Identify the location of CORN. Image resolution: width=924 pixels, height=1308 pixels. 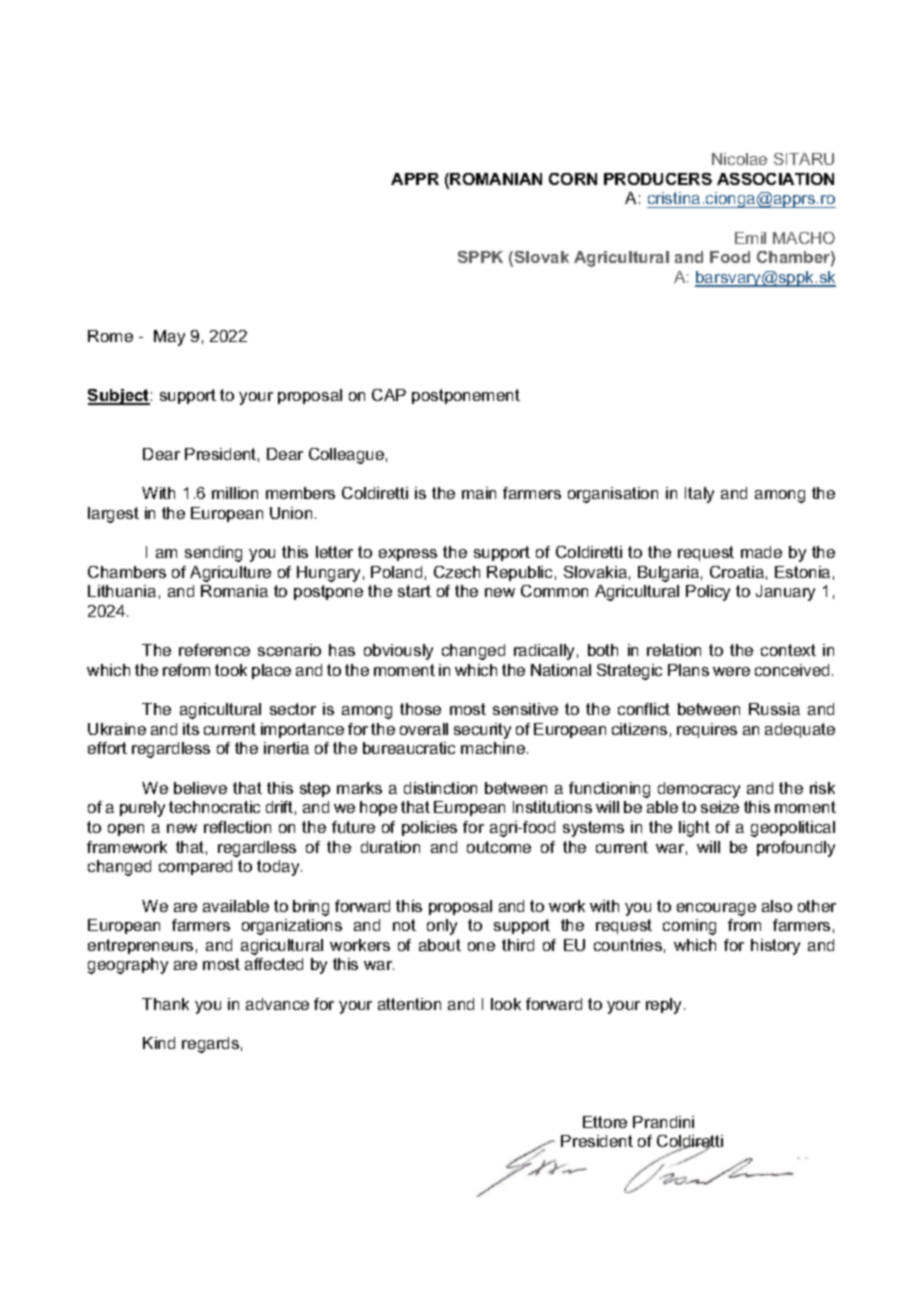
(573, 179).
